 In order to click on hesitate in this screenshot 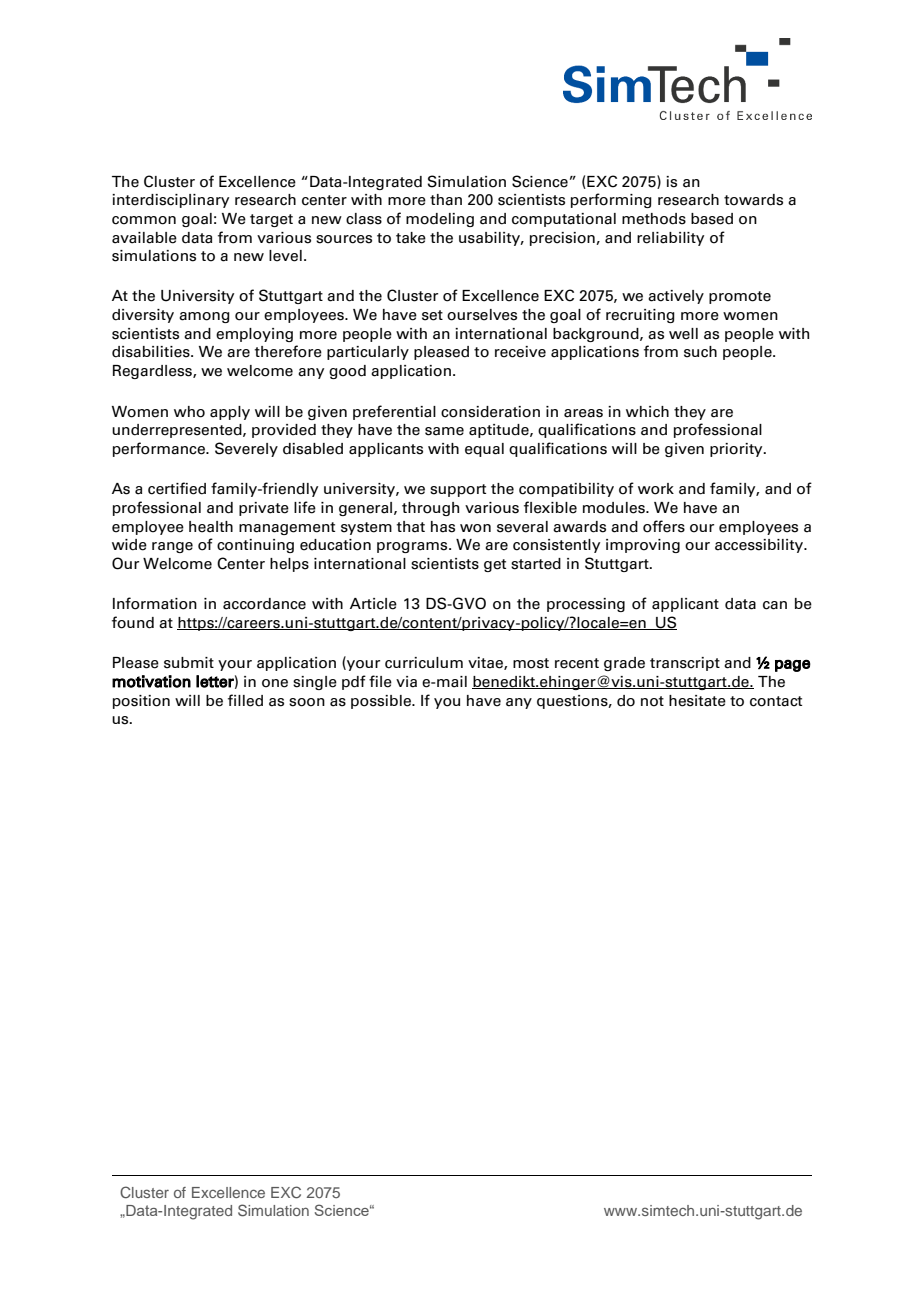, I will do `click(697, 701)`.
